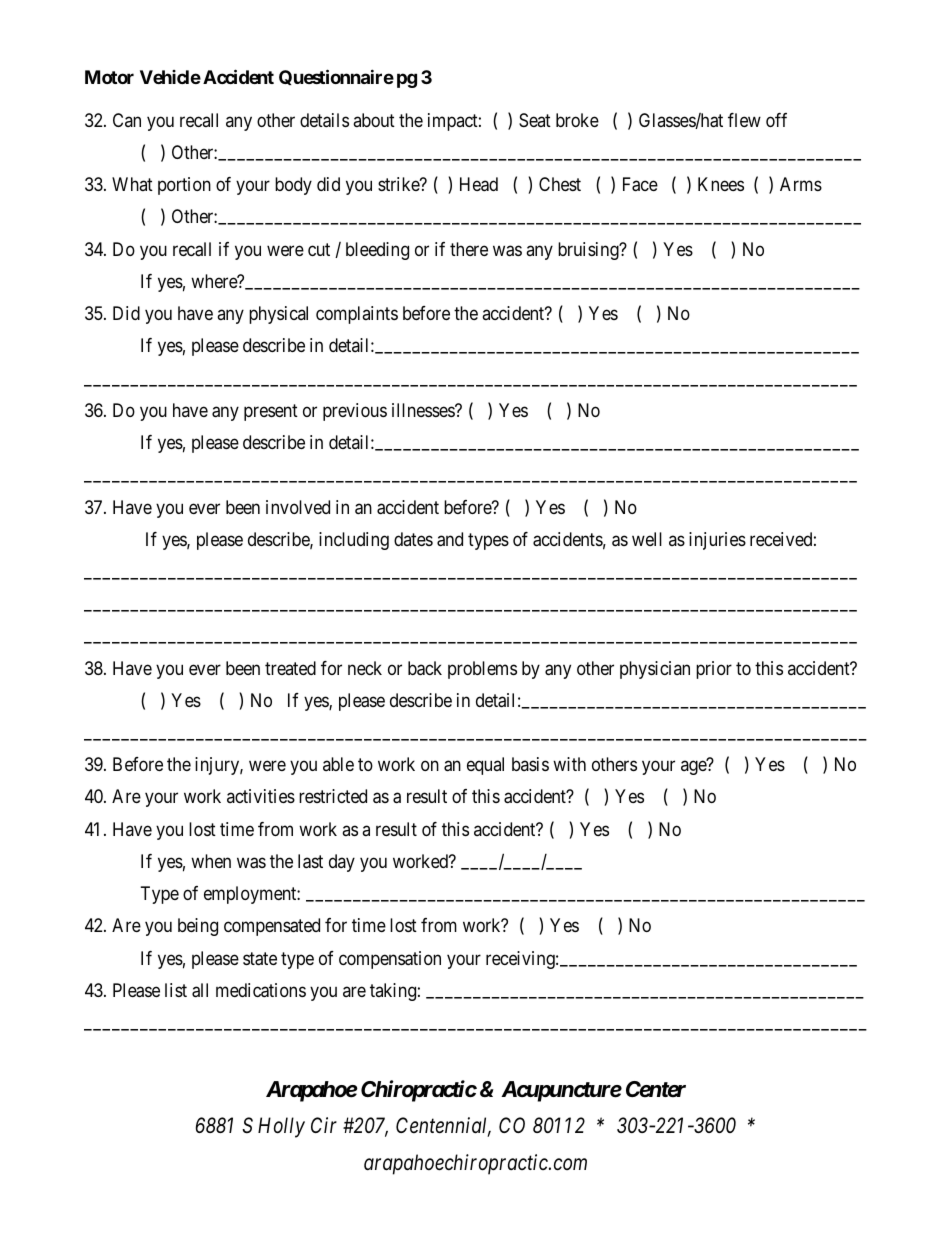 Image resolution: width=952 pixels, height=1233 pixels. Describe the element at coordinates (717, 541) in the image. I see `injuries` at that location.
